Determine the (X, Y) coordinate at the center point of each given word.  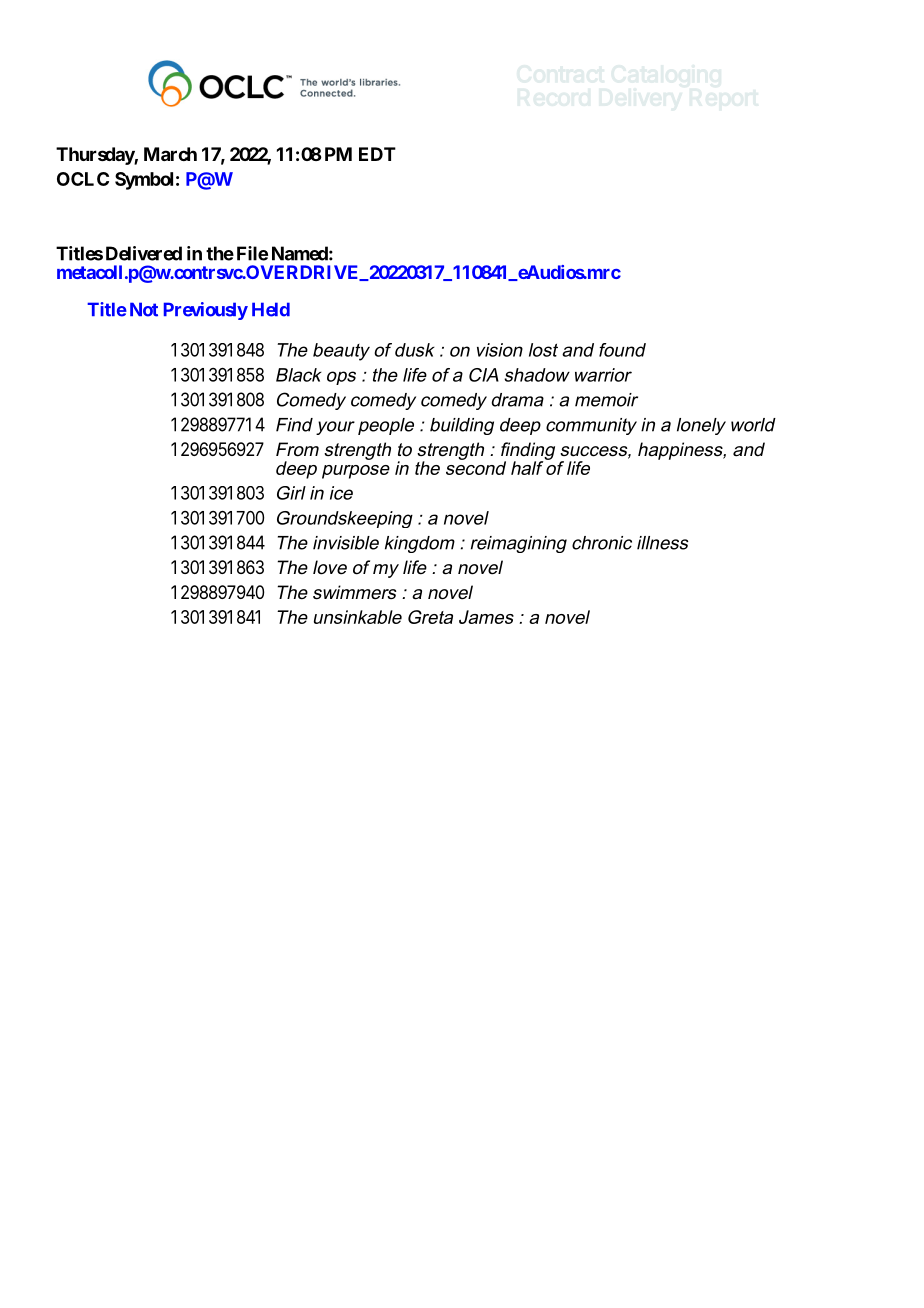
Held (271, 309)
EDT (377, 154)
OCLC (83, 179)
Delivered (144, 253)
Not (144, 309)
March (170, 154)
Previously (206, 311)
